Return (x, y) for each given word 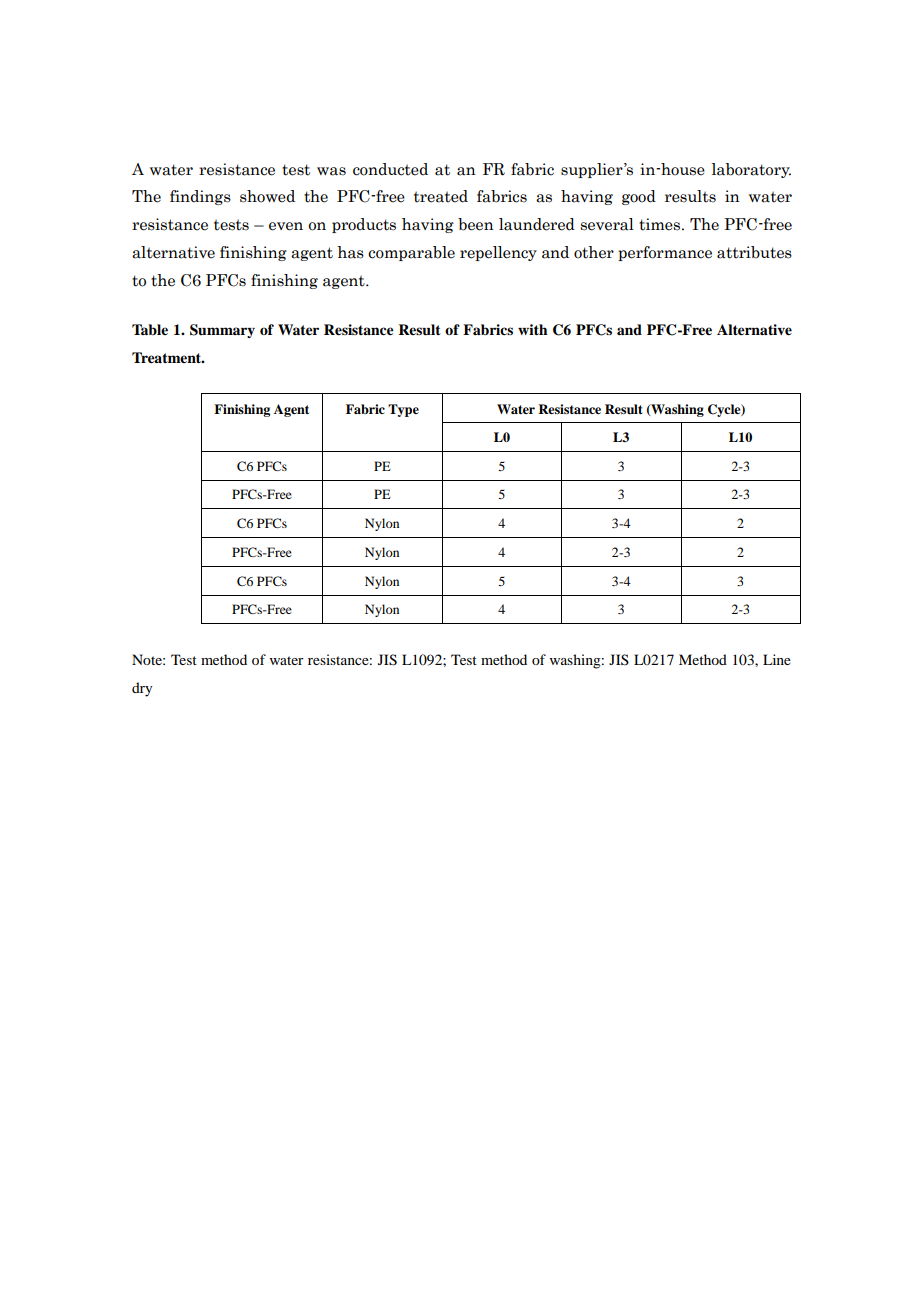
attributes (754, 252)
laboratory (751, 170)
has (350, 252)
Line (777, 659)
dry (142, 689)
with (533, 329)
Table (150, 329)
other (594, 252)
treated (441, 196)
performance (665, 253)
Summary (222, 331)
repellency (498, 253)
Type (403, 410)
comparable (411, 253)
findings (200, 197)
